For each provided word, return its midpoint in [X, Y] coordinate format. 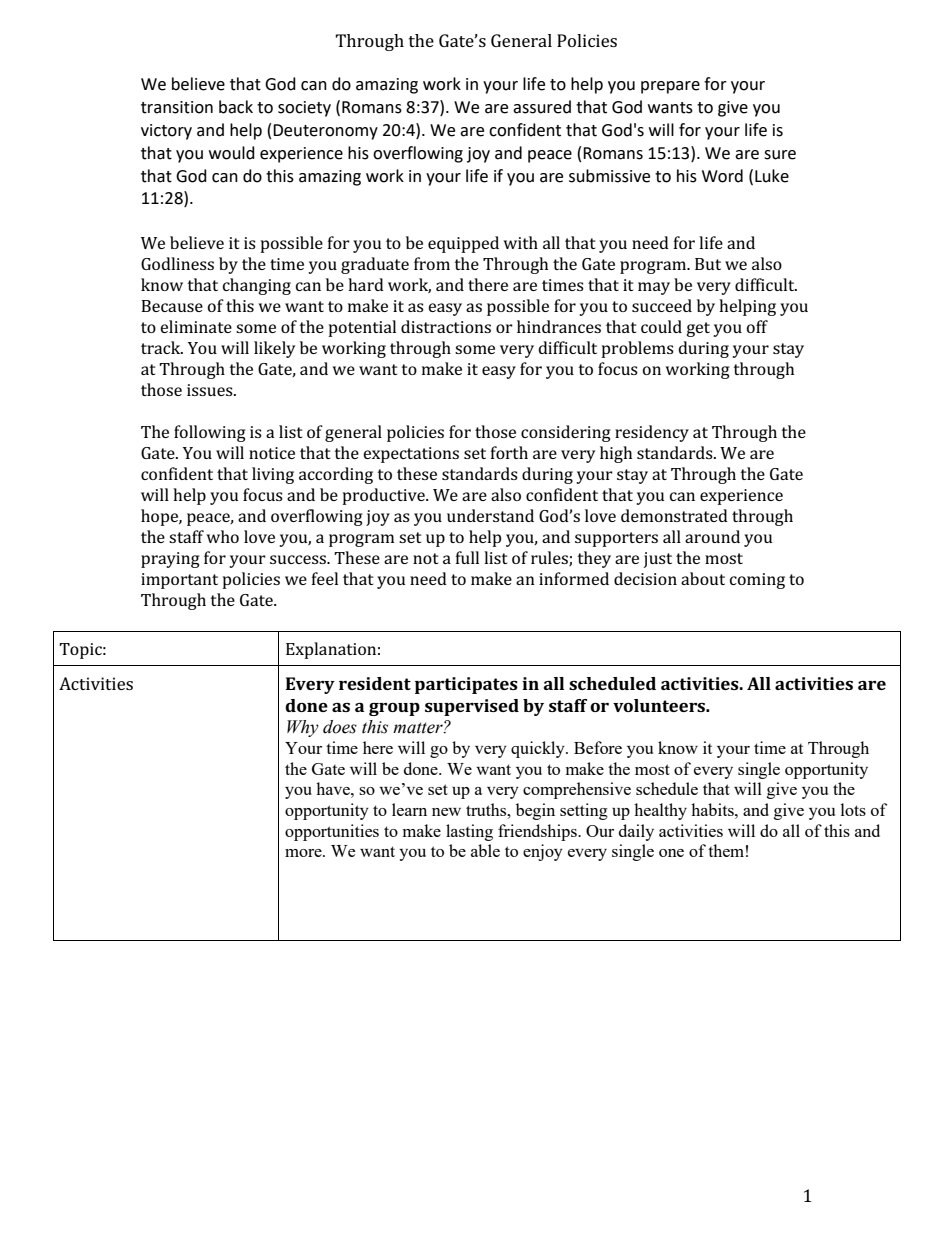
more [304, 853]
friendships [538, 832]
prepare [670, 87]
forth [509, 452]
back [236, 107]
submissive [609, 176]
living [273, 475]
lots [853, 809]
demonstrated [674, 515]
